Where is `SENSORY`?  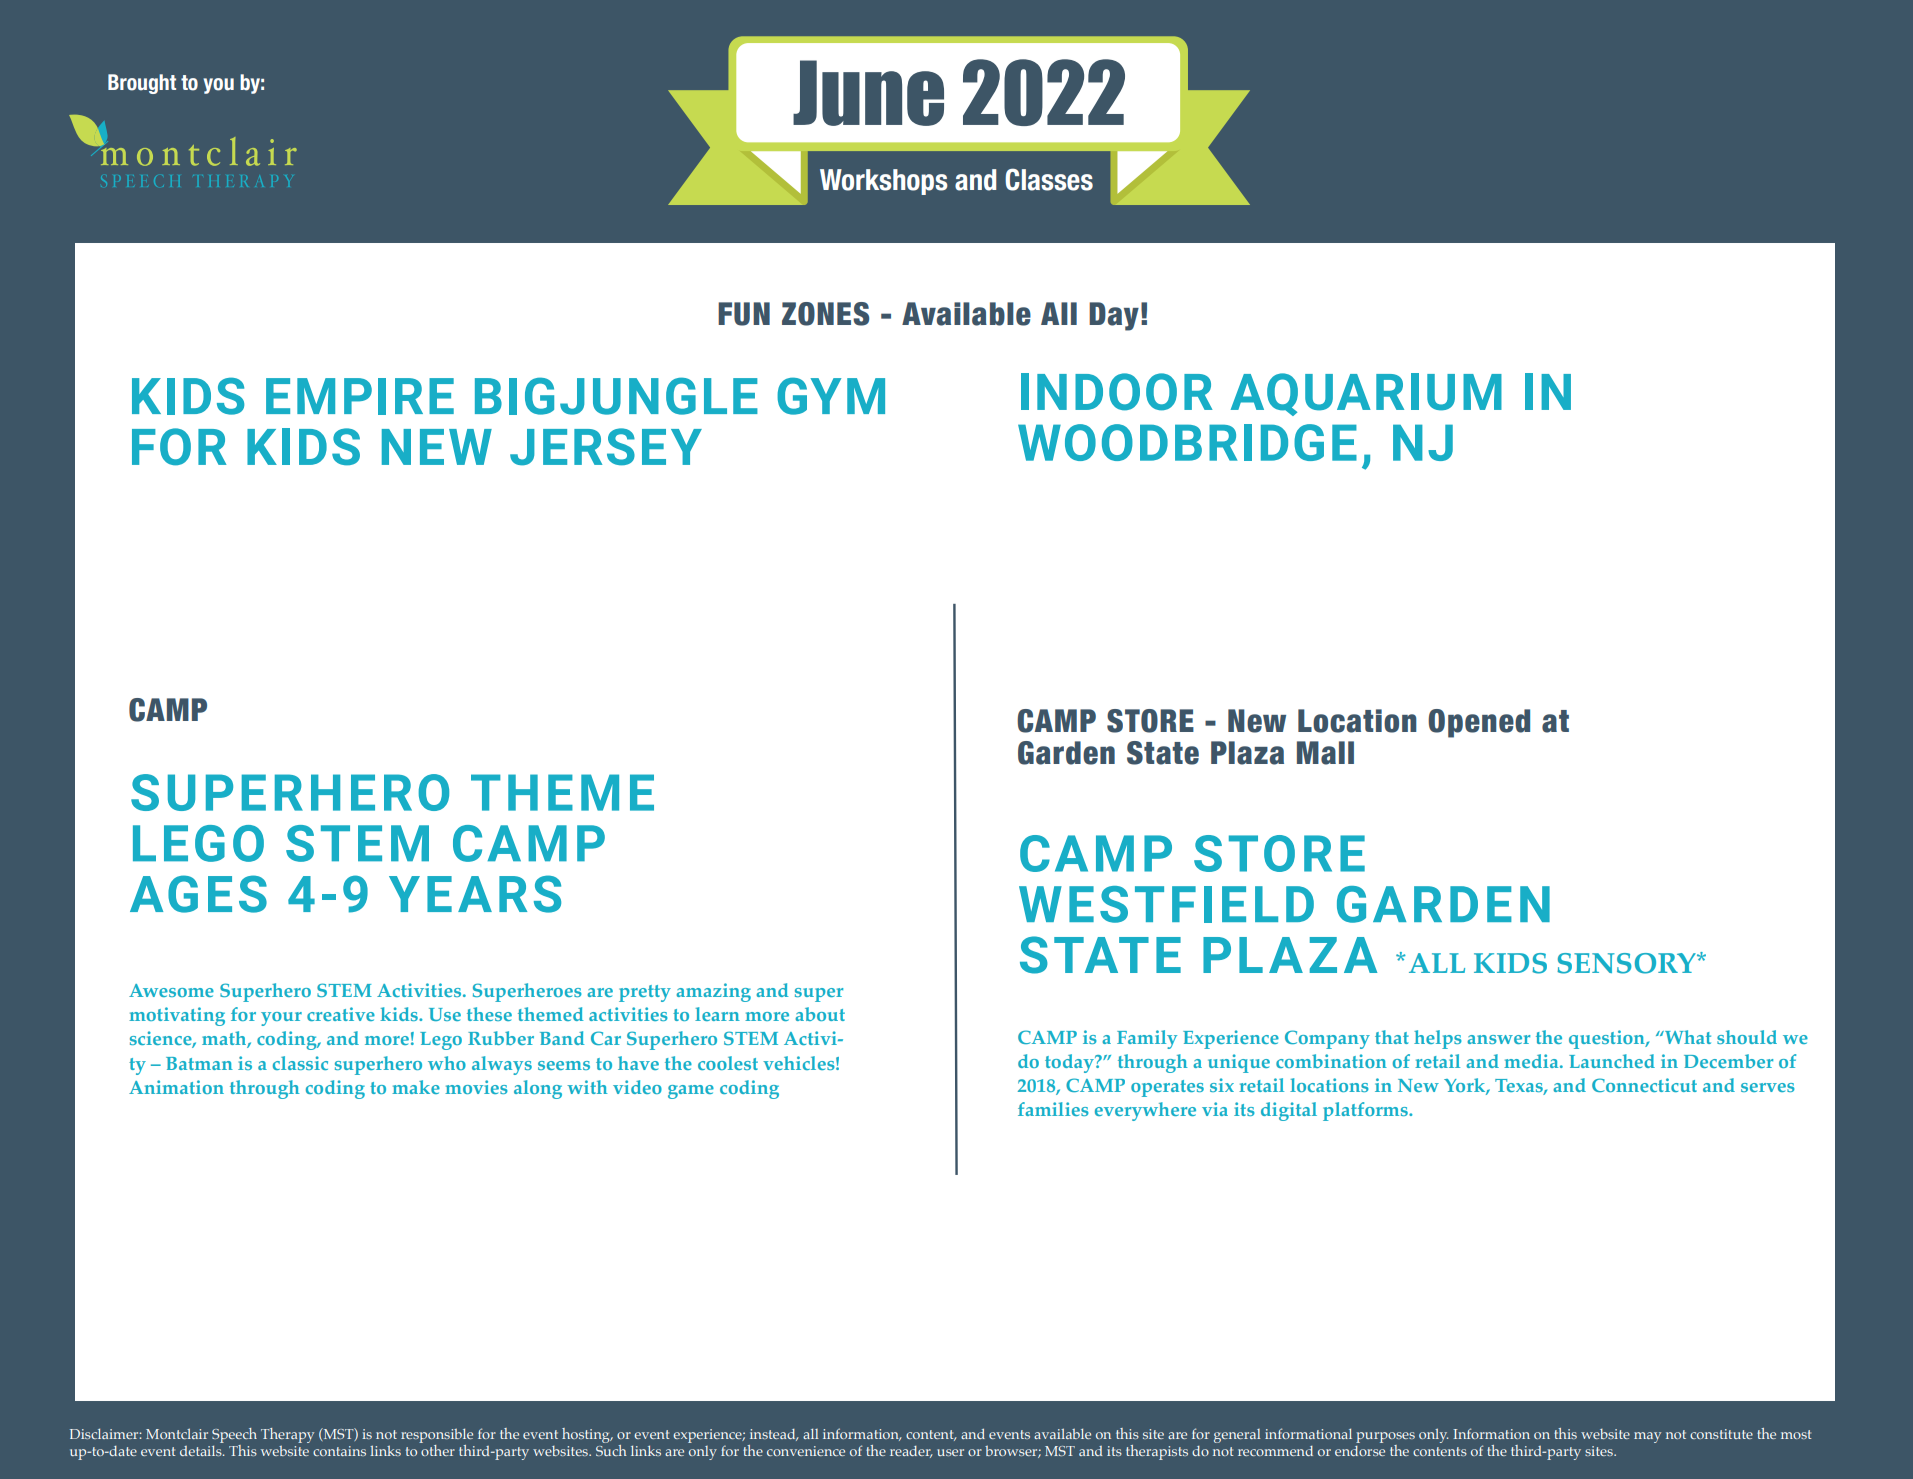 SENSORY is located at coordinates (1627, 963).
